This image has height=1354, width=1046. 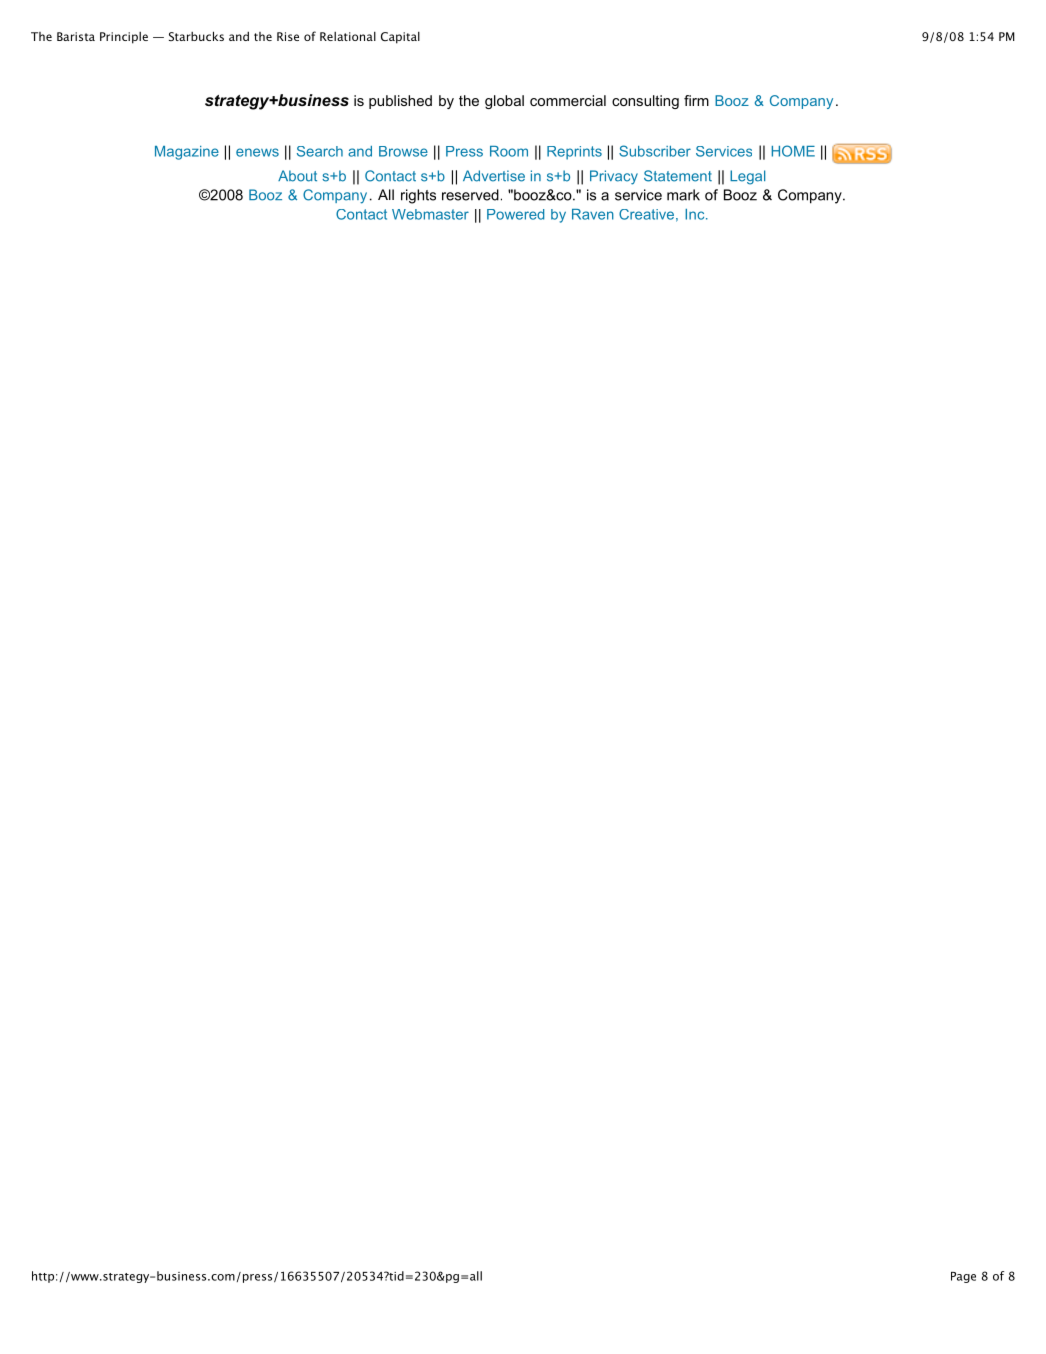 What do you see at coordinates (683, 195) in the image?
I see `mark` at bounding box center [683, 195].
